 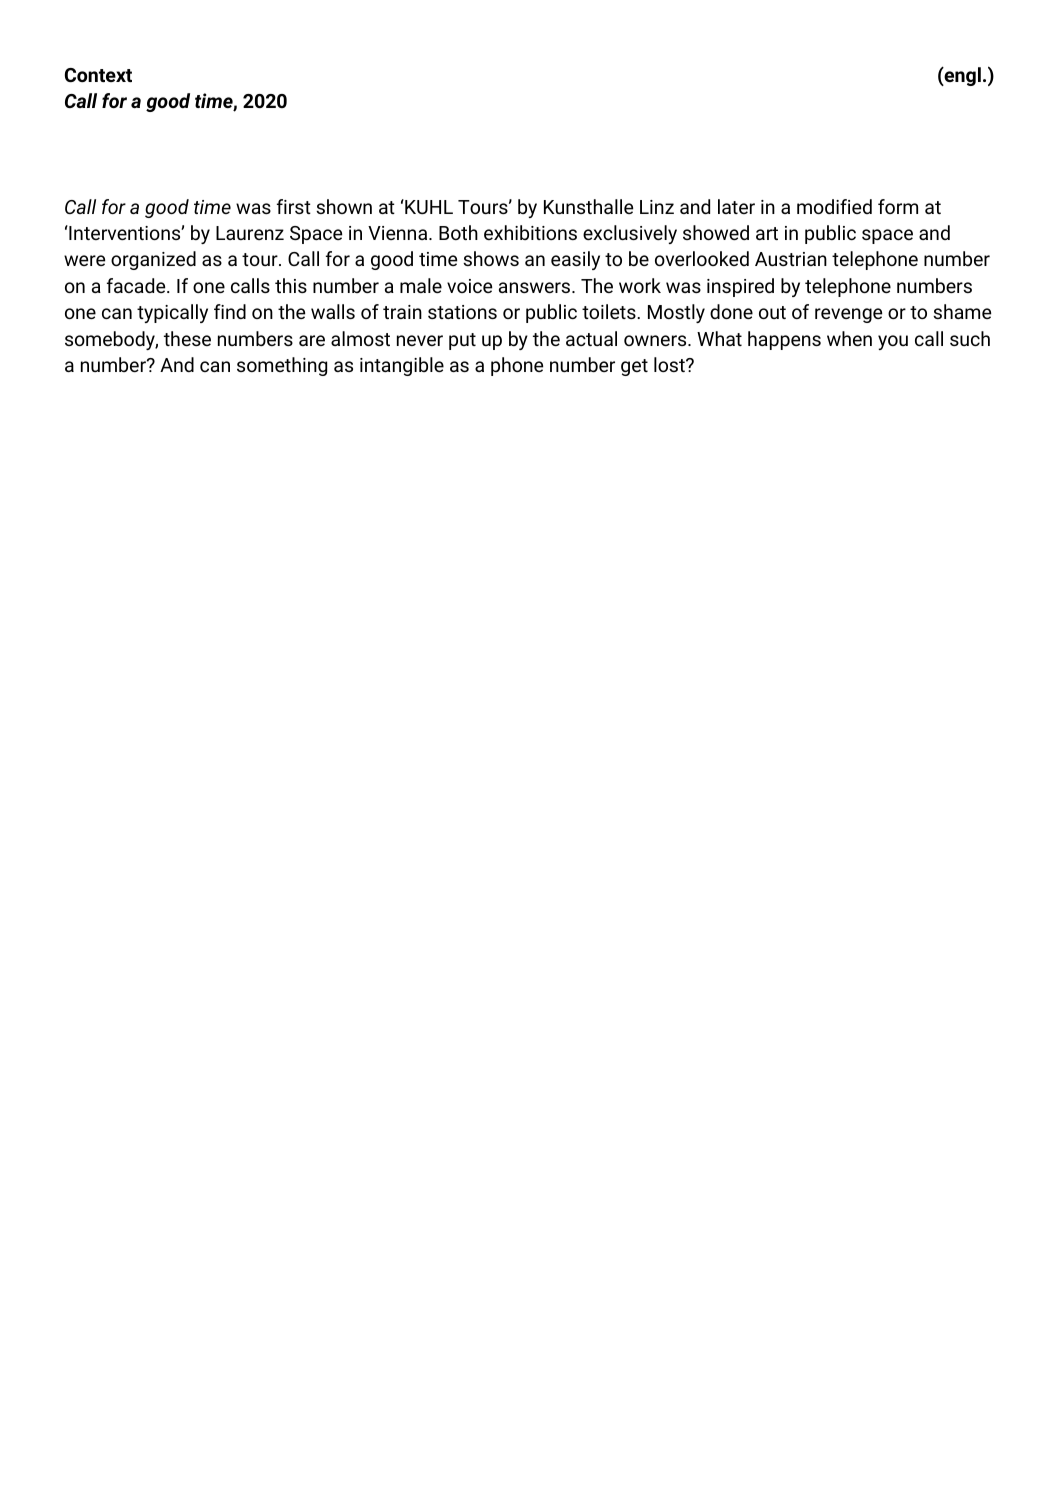 What do you see at coordinates (428, 206) in the screenshot?
I see `KUHL` at bounding box center [428, 206].
